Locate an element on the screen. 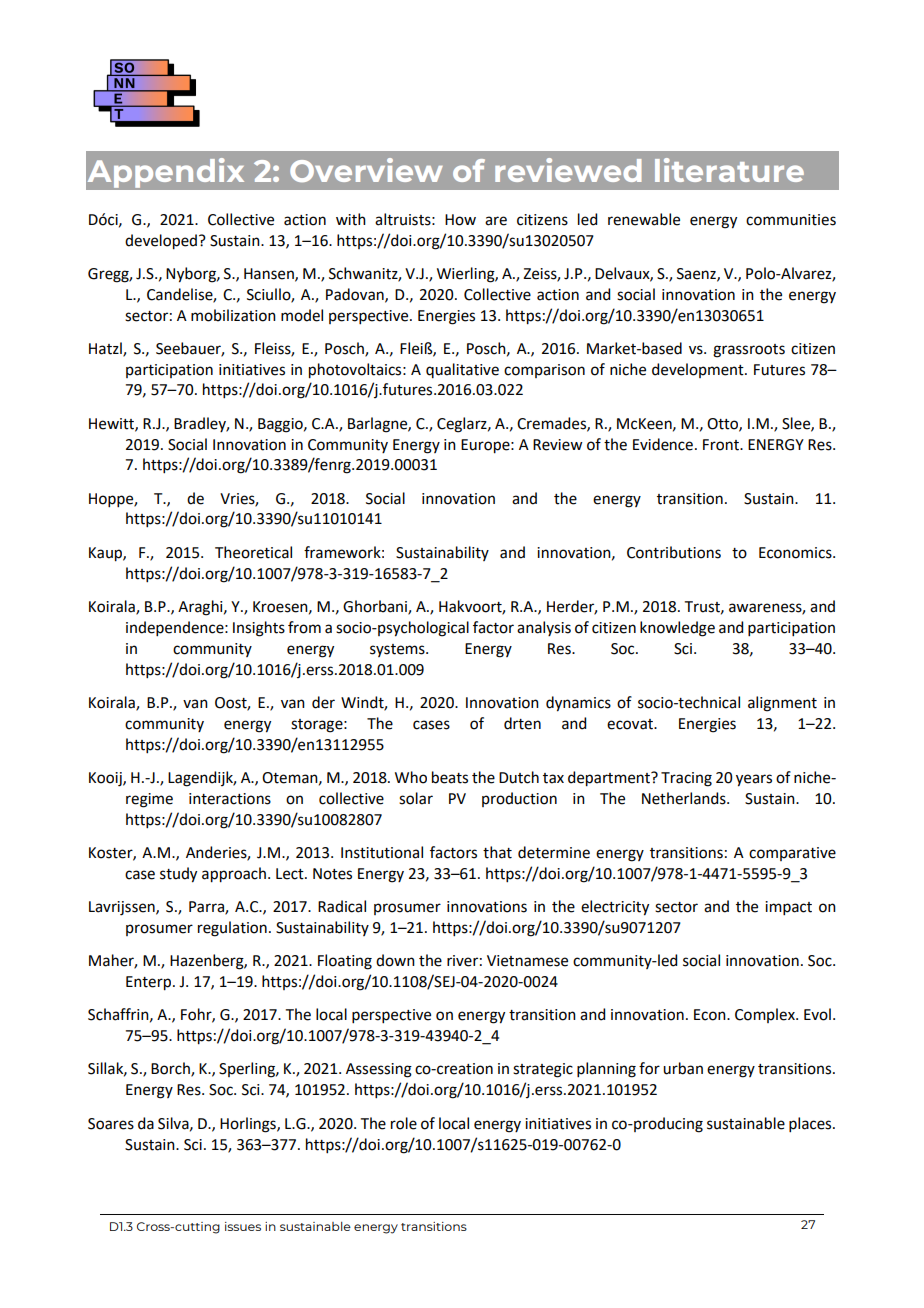 This screenshot has width=924, height=1308. places is located at coordinates (811, 1124).
